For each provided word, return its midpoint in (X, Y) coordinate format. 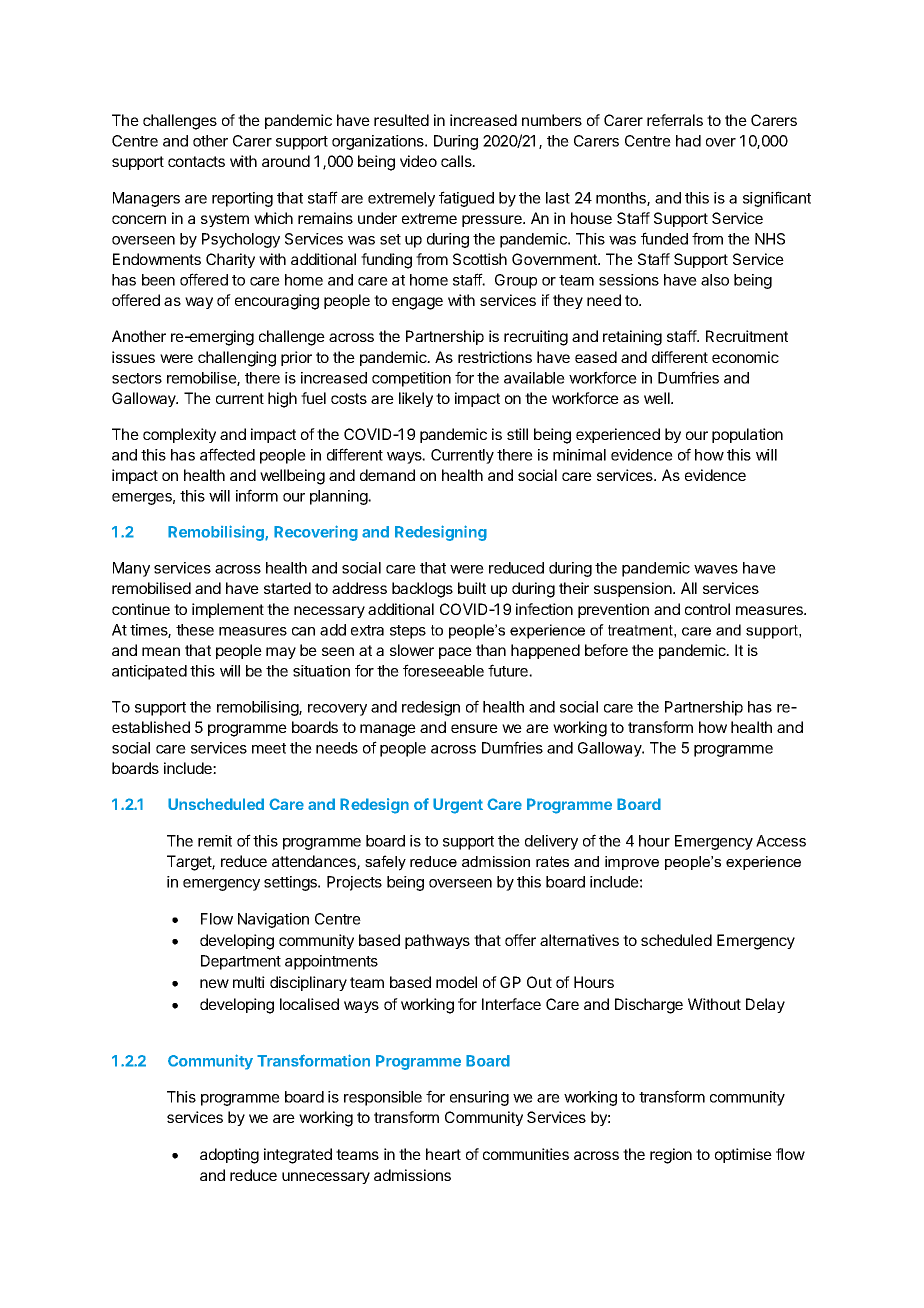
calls (457, 161)
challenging (237, 359)
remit (215, 841)
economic (745, 357)
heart (443, 1154)
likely (416, 399)
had (688, 141)
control (707, 609)
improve (632, 863)
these (195, 630)
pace (455, 653)
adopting (229, 1156)
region (671, 1156)
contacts (196, 161)
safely (385, 863)
